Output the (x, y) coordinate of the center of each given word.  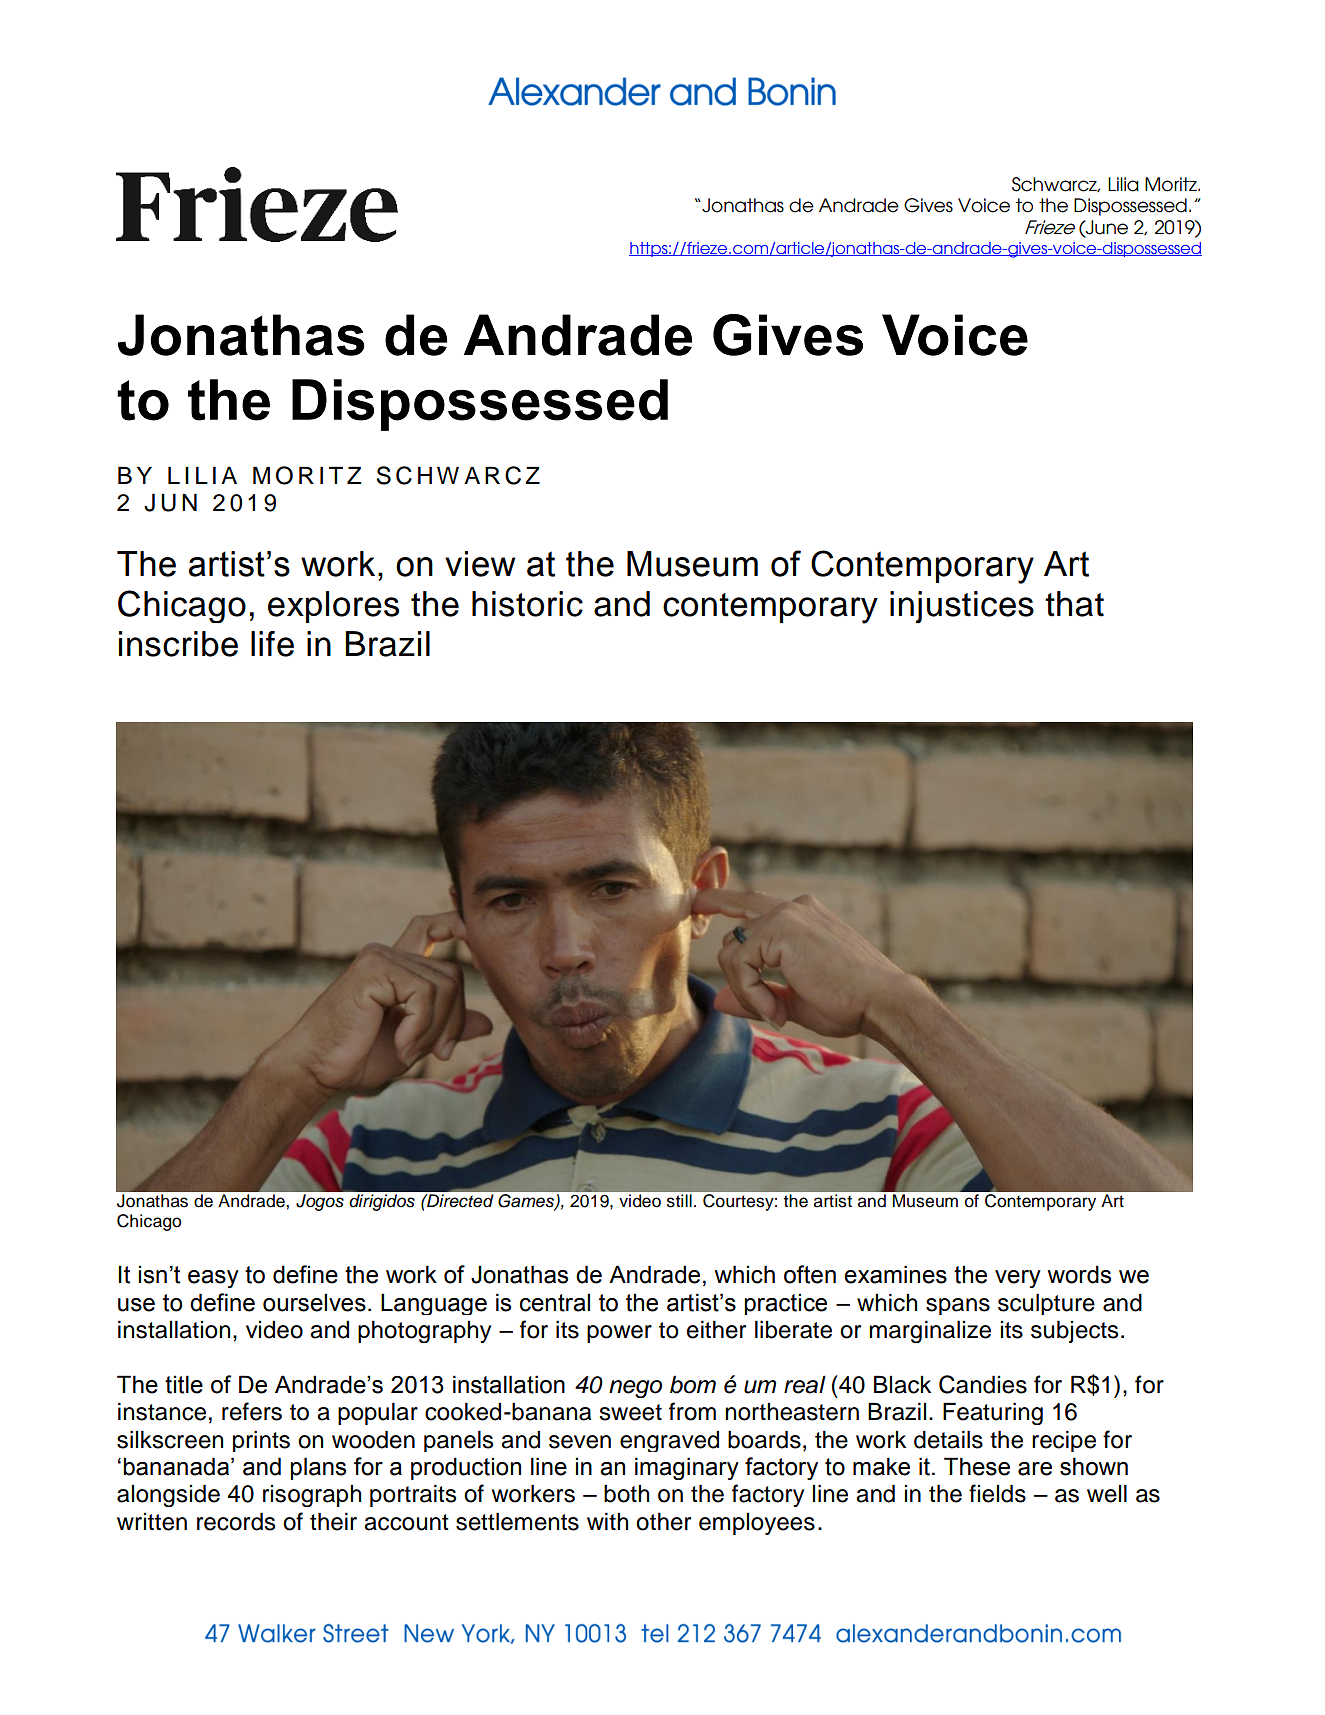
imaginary (687, 1468)
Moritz (1172, 184)
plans (318, 1468)
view (480, 564)
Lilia (1123, 184)
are (1035, 1469)
